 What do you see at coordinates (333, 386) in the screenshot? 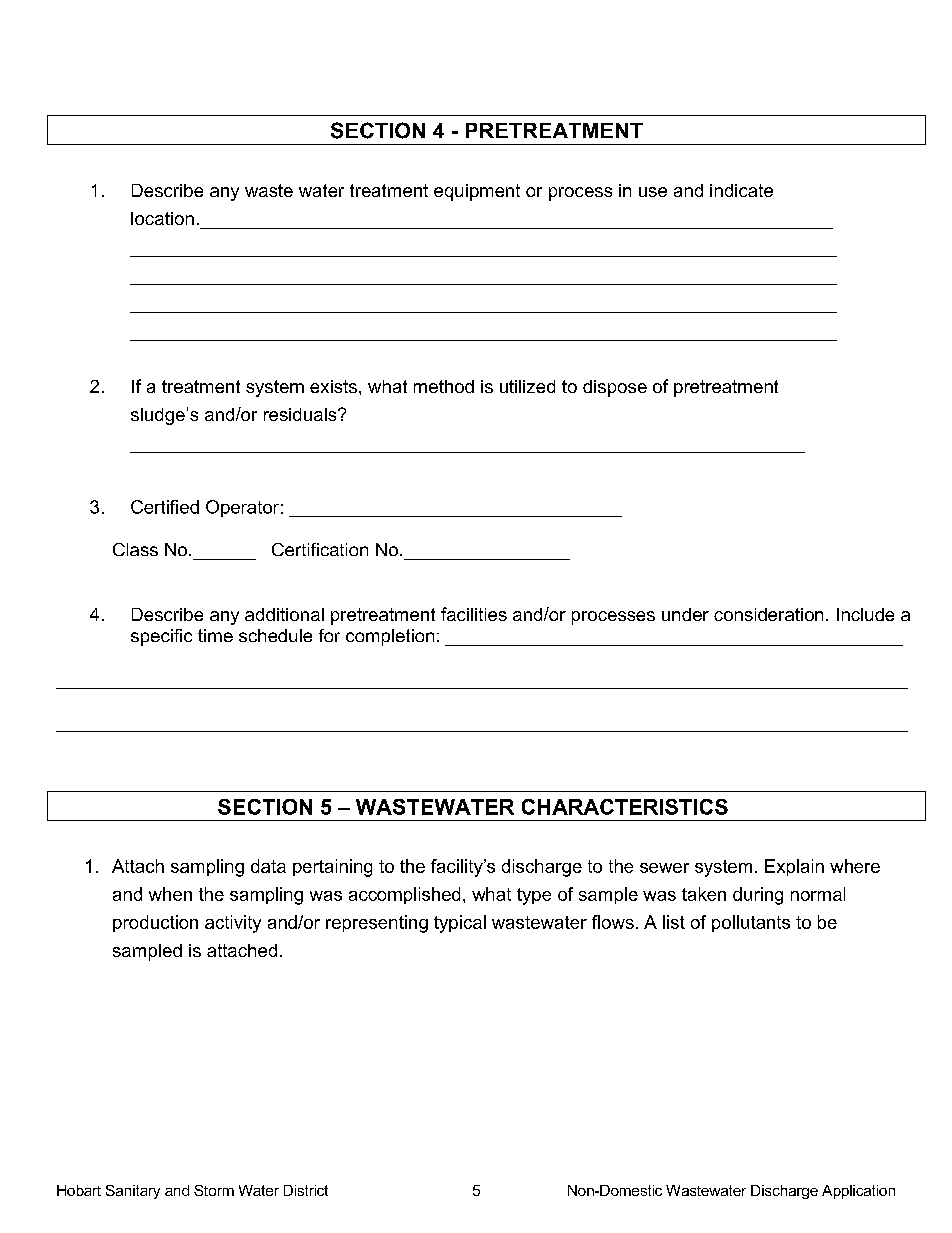
I see `exists` at bounding box center [333, 386].
